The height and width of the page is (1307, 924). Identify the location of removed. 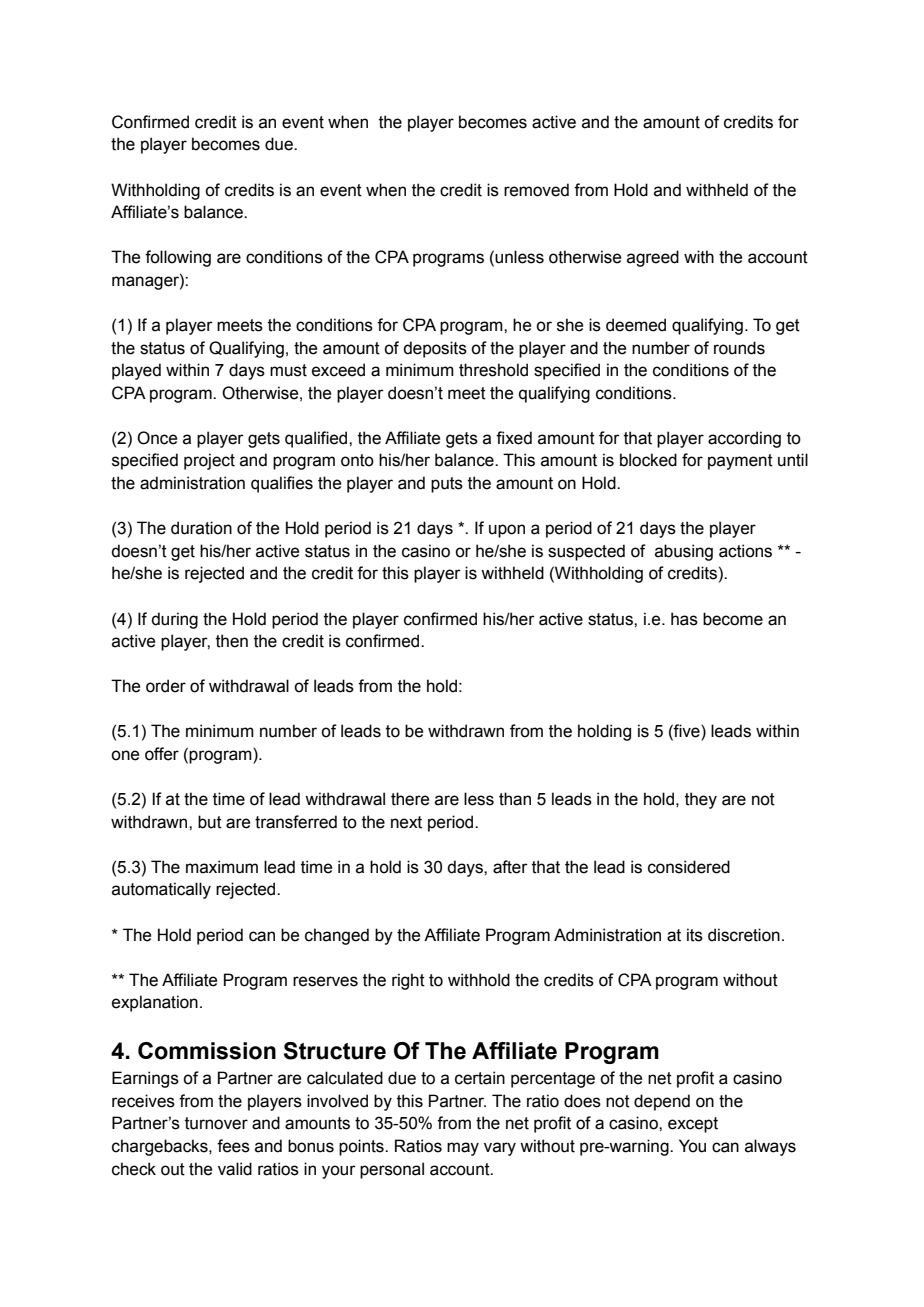
(536, 190).
